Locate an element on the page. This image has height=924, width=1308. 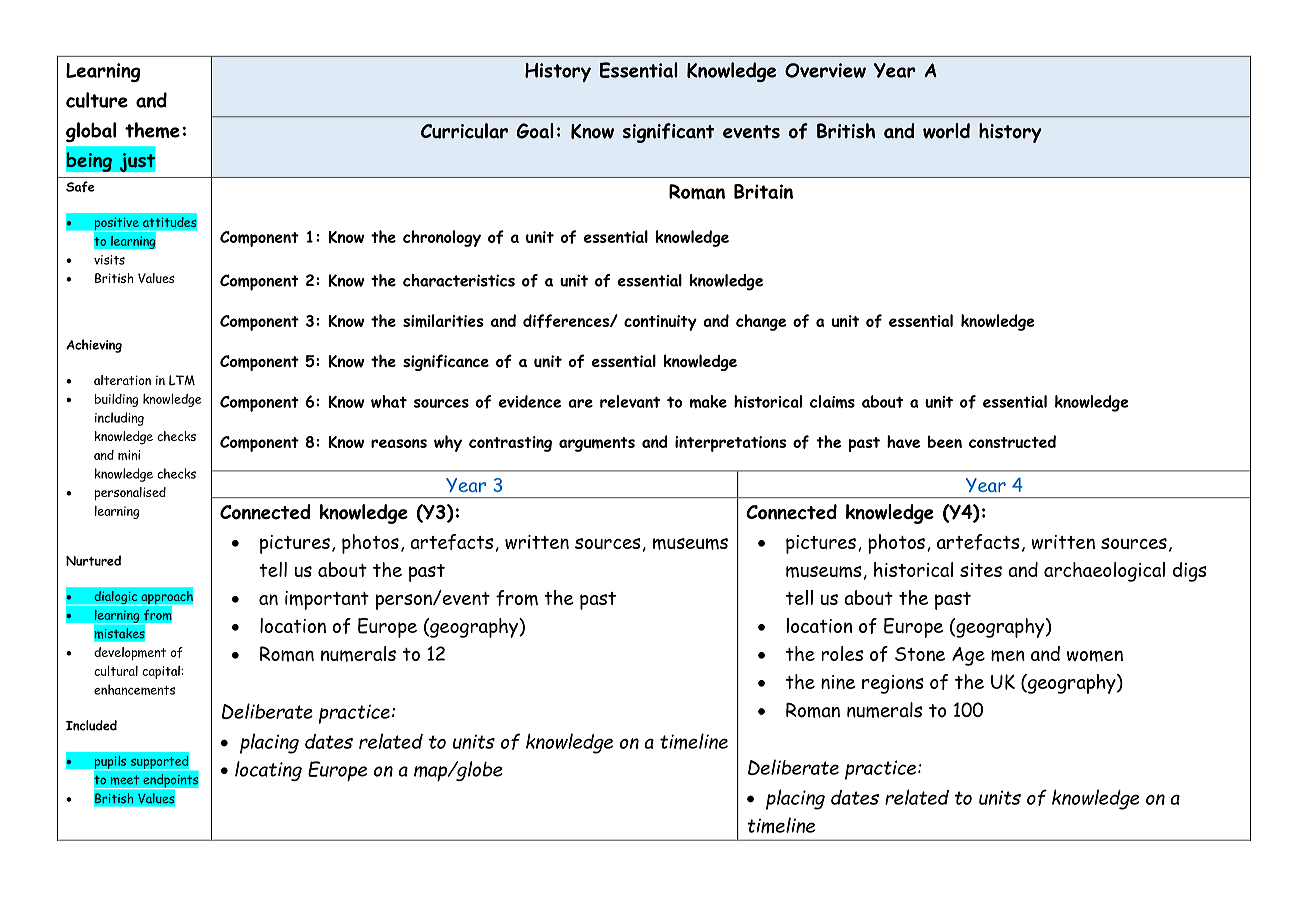
significant is located at coordinates (668, 133).
